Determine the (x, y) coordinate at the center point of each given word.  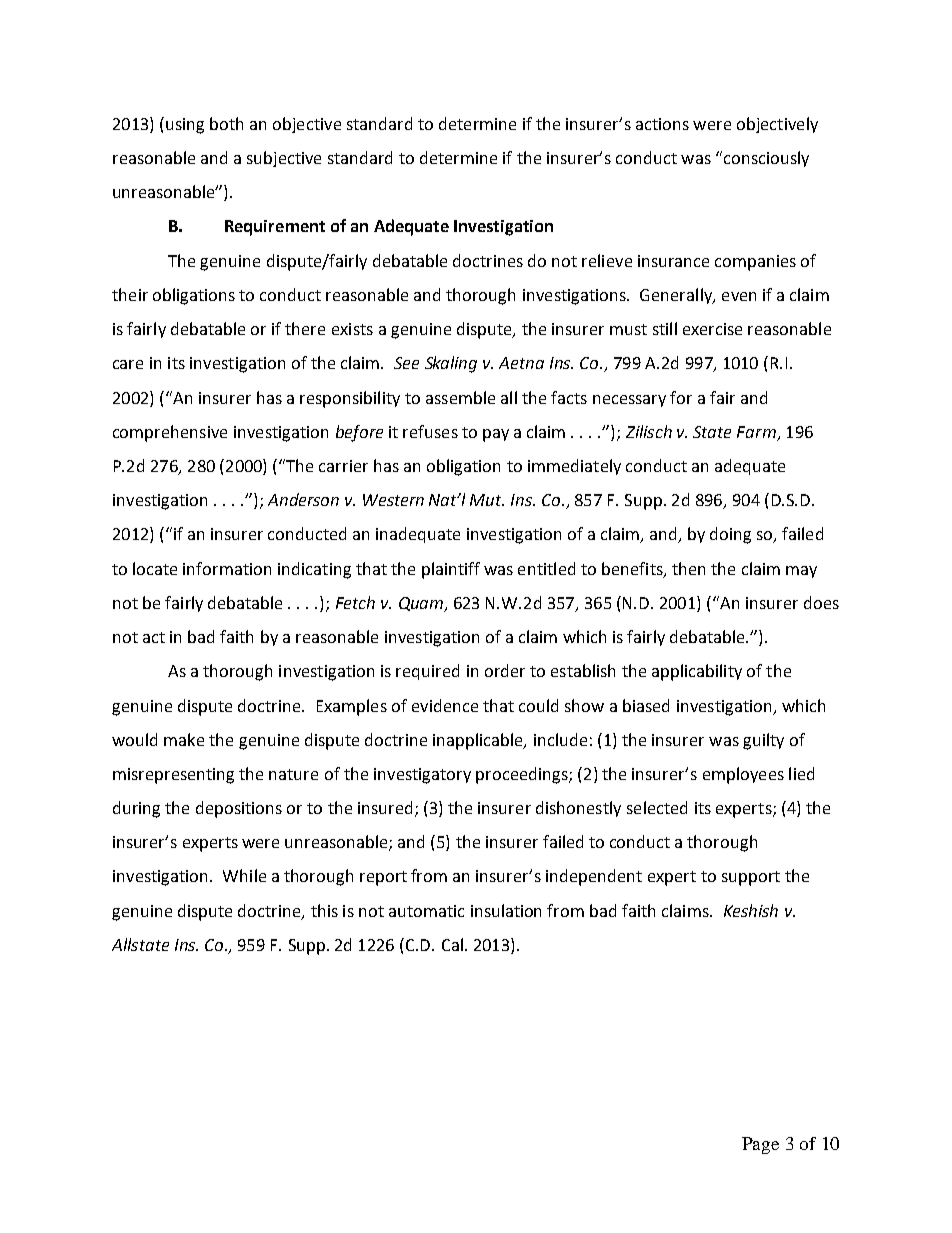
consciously (765, 159)
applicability (697, 672)
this (324, 910)
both (226, 123)
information (227, 568)
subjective (284, 159)
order (505, 670)
